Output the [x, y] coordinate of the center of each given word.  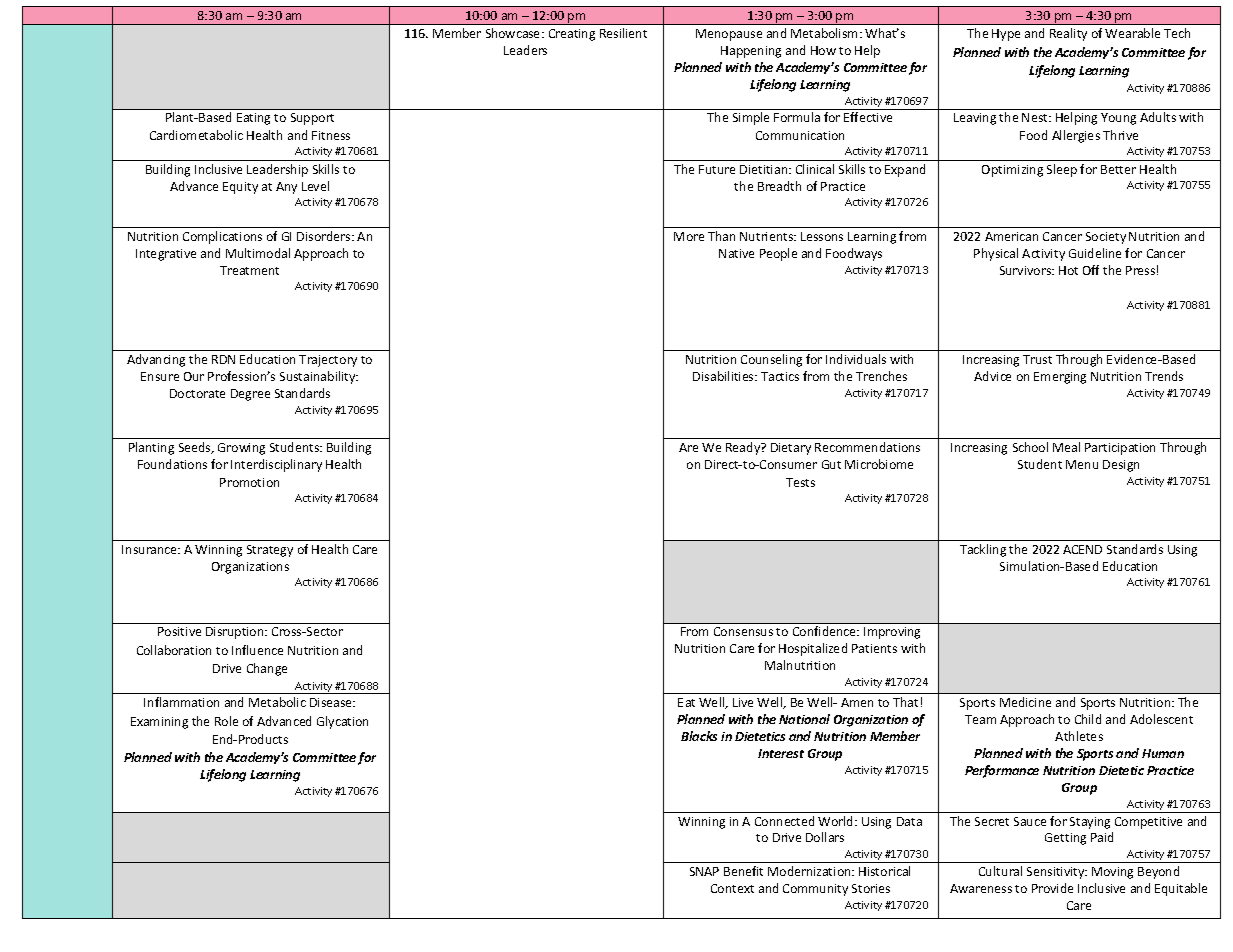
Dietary [791, 449]
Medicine [1025, 702]
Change [267, 669]
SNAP [704, 871]
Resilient [623, 33]
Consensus [743, 631]
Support [312, 119]
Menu [1082, 464]
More [689, 236]
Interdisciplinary [276, 465]
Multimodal [258, 253]
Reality [1068, 34]
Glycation [342, 722]
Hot [1068, 270]
